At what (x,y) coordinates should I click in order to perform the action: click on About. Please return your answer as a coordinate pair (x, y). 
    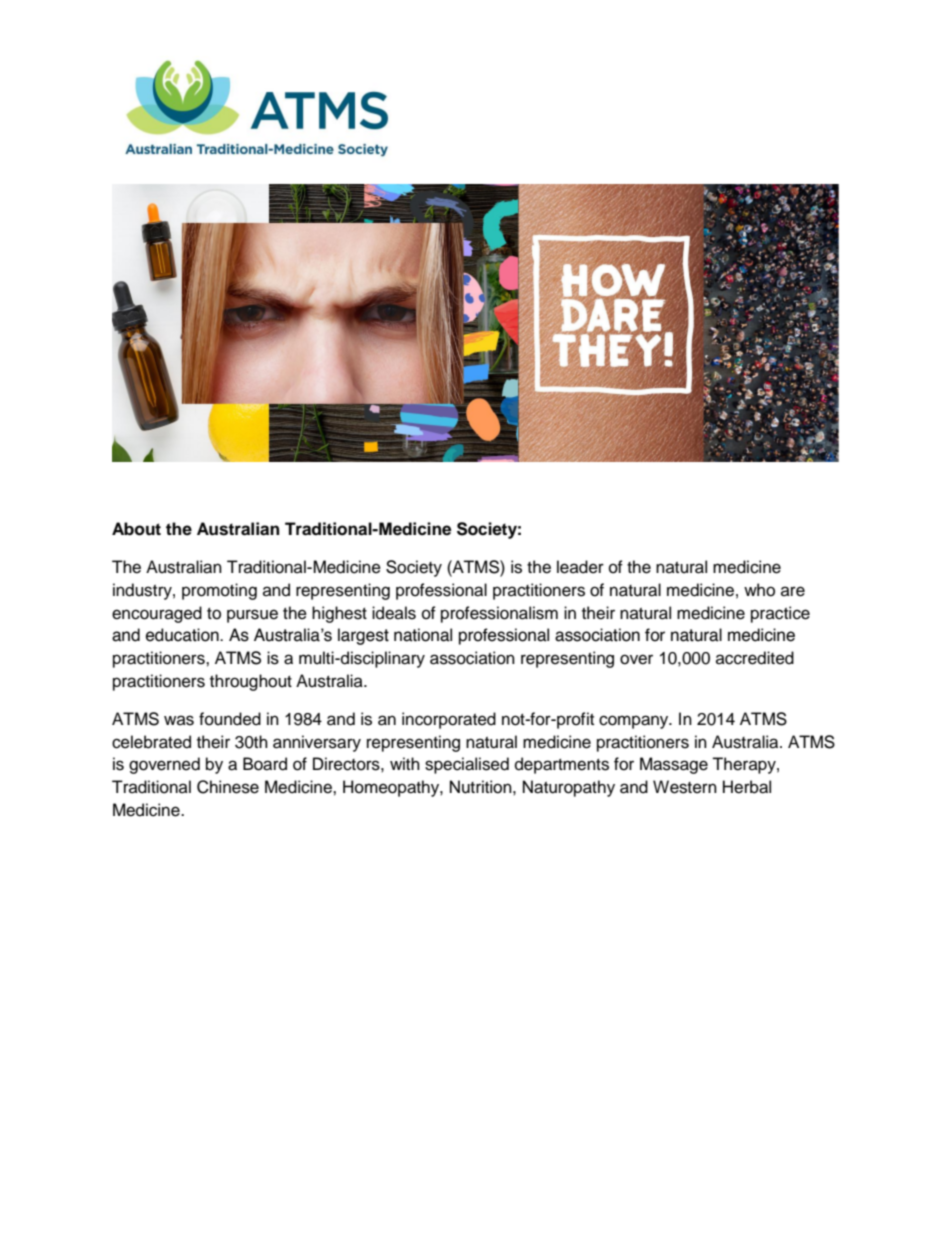
    Looking at the image, I should click on (136, 529).
